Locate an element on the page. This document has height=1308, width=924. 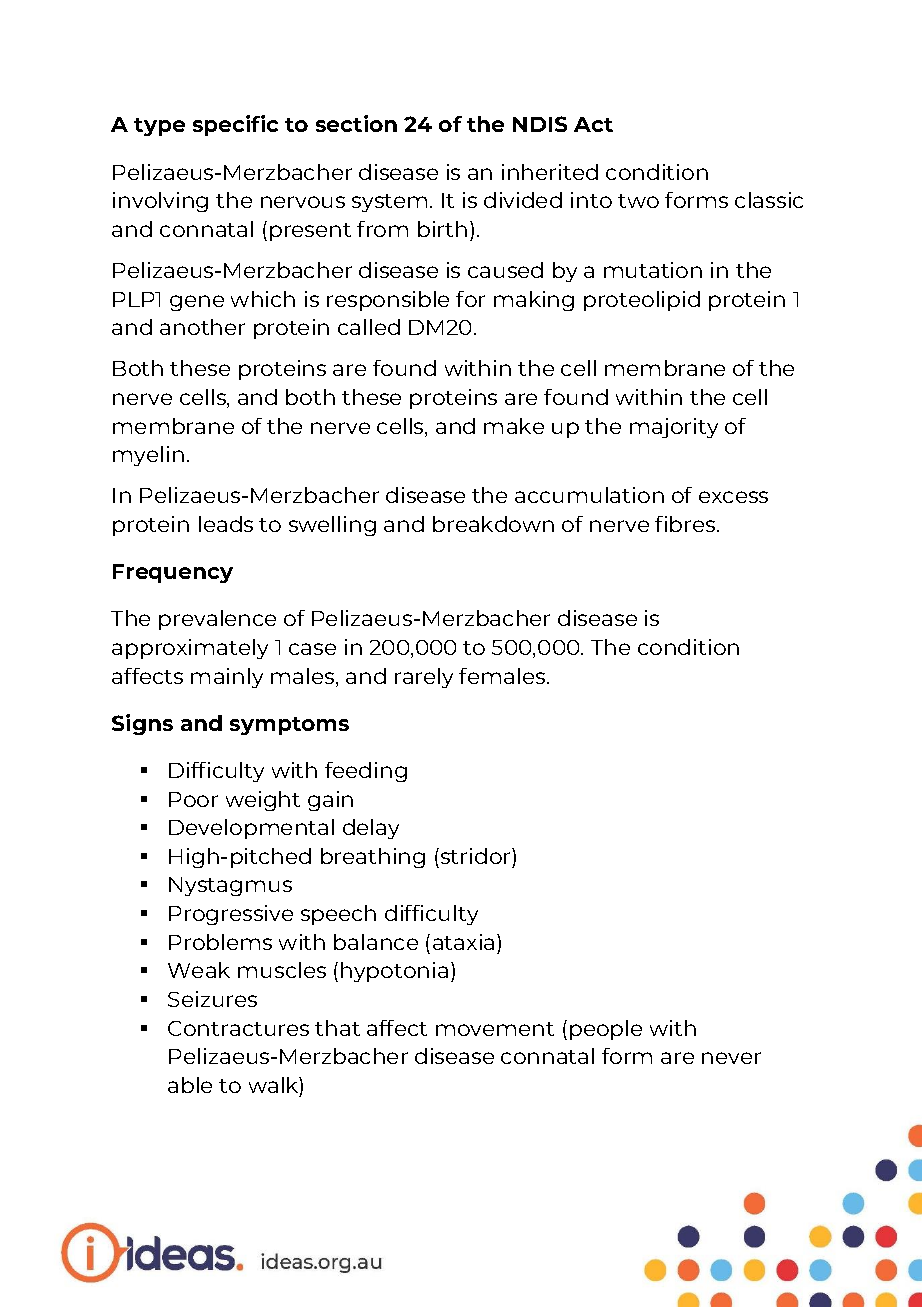
divided is located at coordinates (523, 200).
